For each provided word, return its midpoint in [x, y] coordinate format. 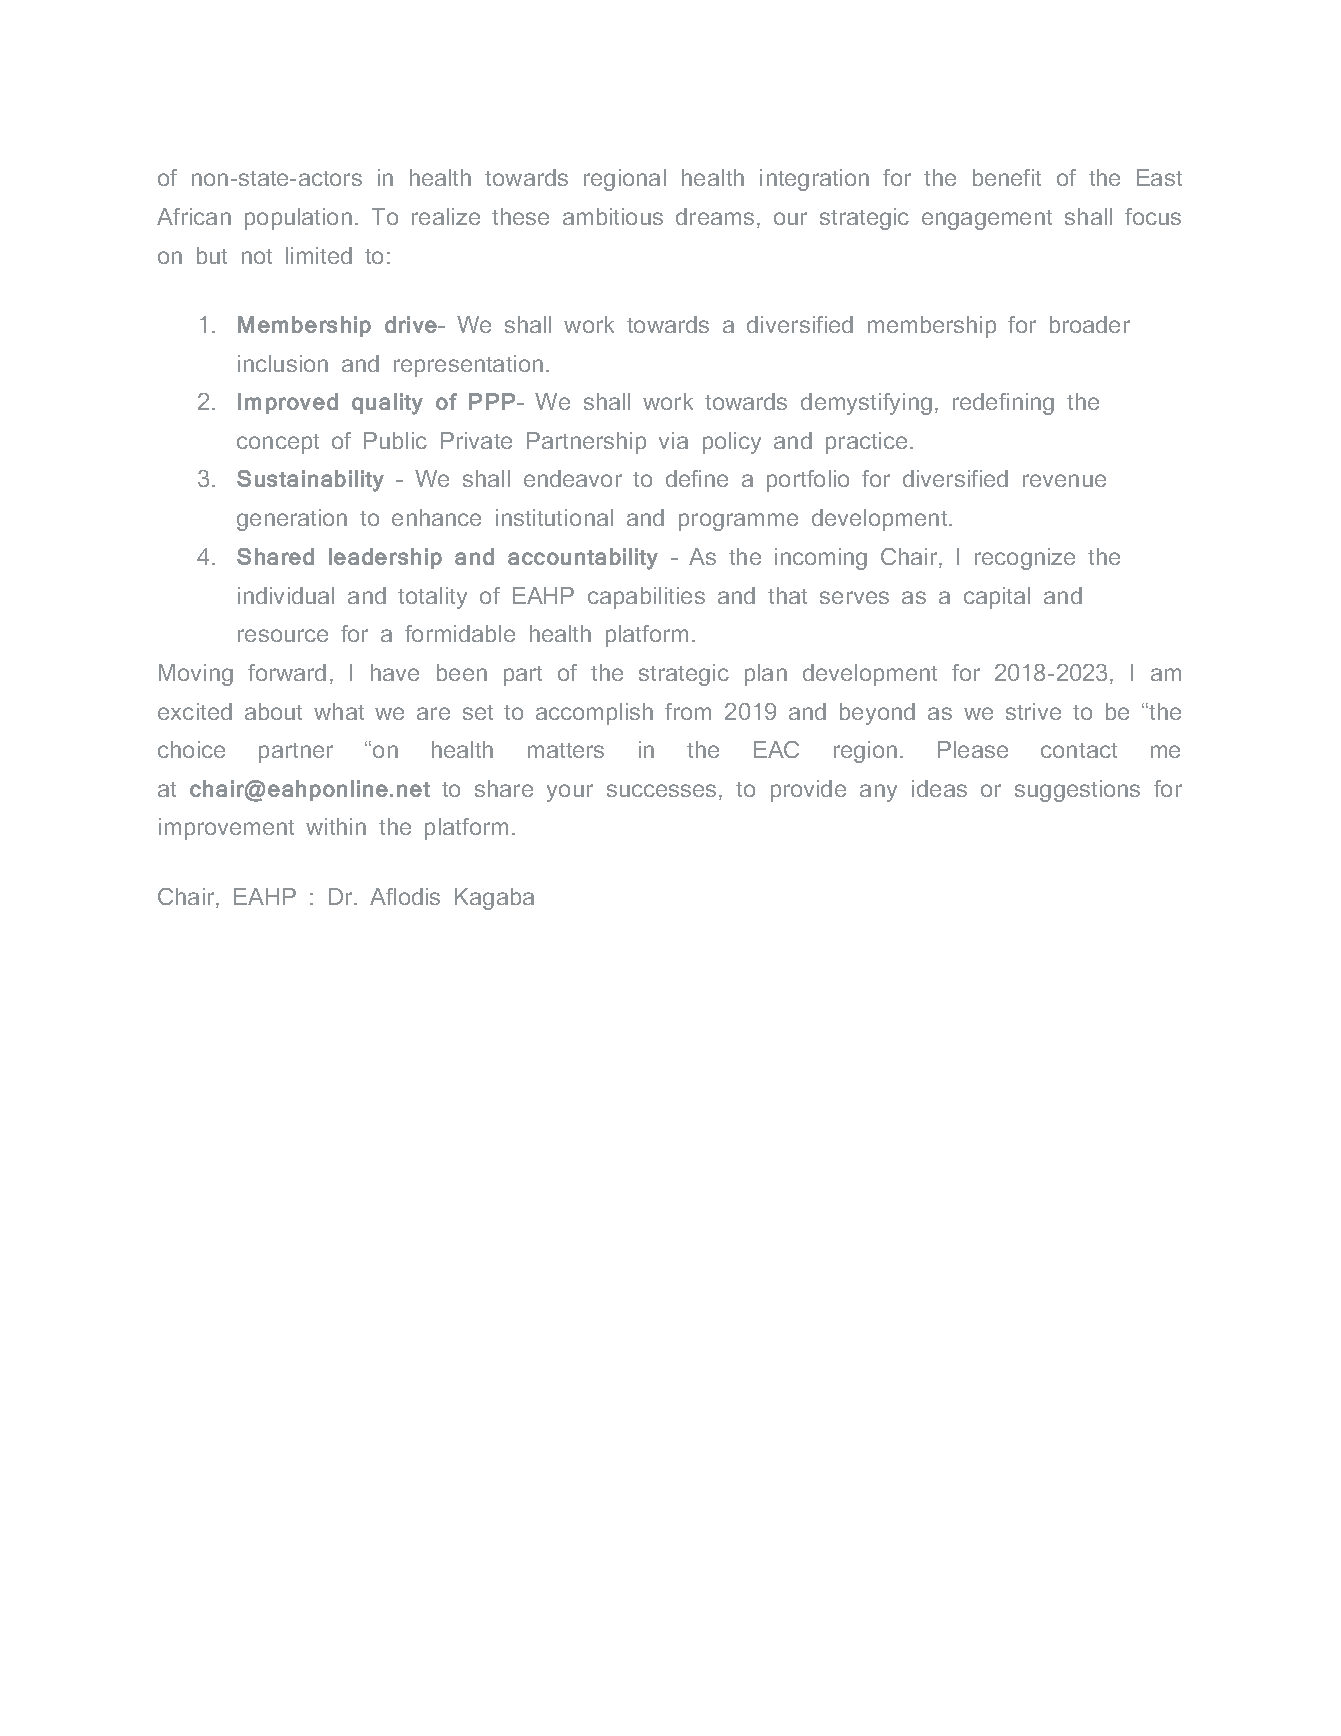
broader [1090, 324]
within [336, 826]
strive [1033, 711]
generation [292, 520]
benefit [1007, 177]
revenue [1064, 480]
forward [287, 672]
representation [468, 366]
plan [766, 675]
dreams [715, 216]
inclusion [283, 363]
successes [661, 790]
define [697, 478]
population [298, 219]
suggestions [1077, 791]
